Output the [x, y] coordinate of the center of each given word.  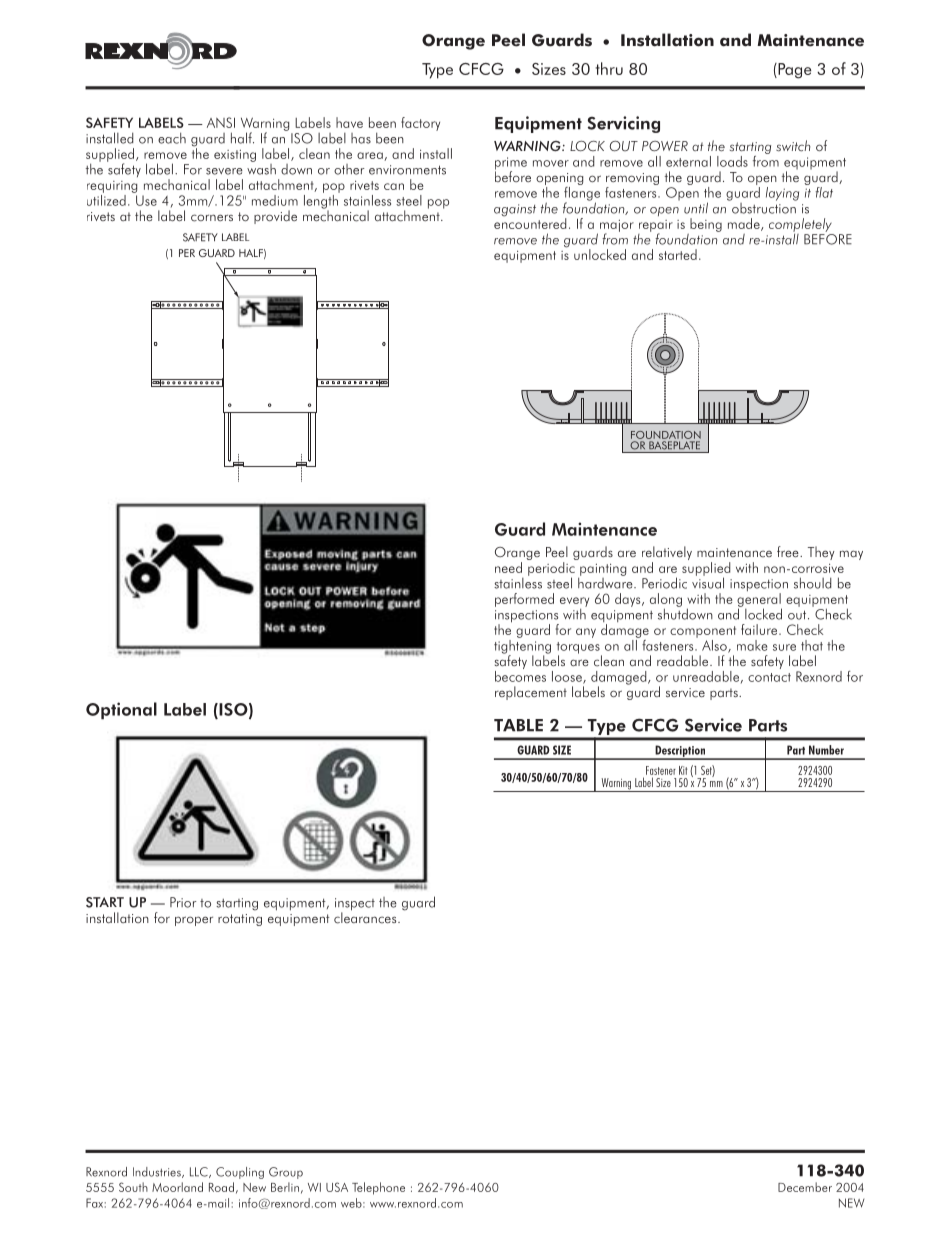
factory [420, 124]
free [789, 551]
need [508, 567]
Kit [683, 770]
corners [212, 218]
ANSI [221, 122]
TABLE [518, 725]
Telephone [378, 1188]
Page [793, 71]
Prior [183, 902]
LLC [200, 1172]
